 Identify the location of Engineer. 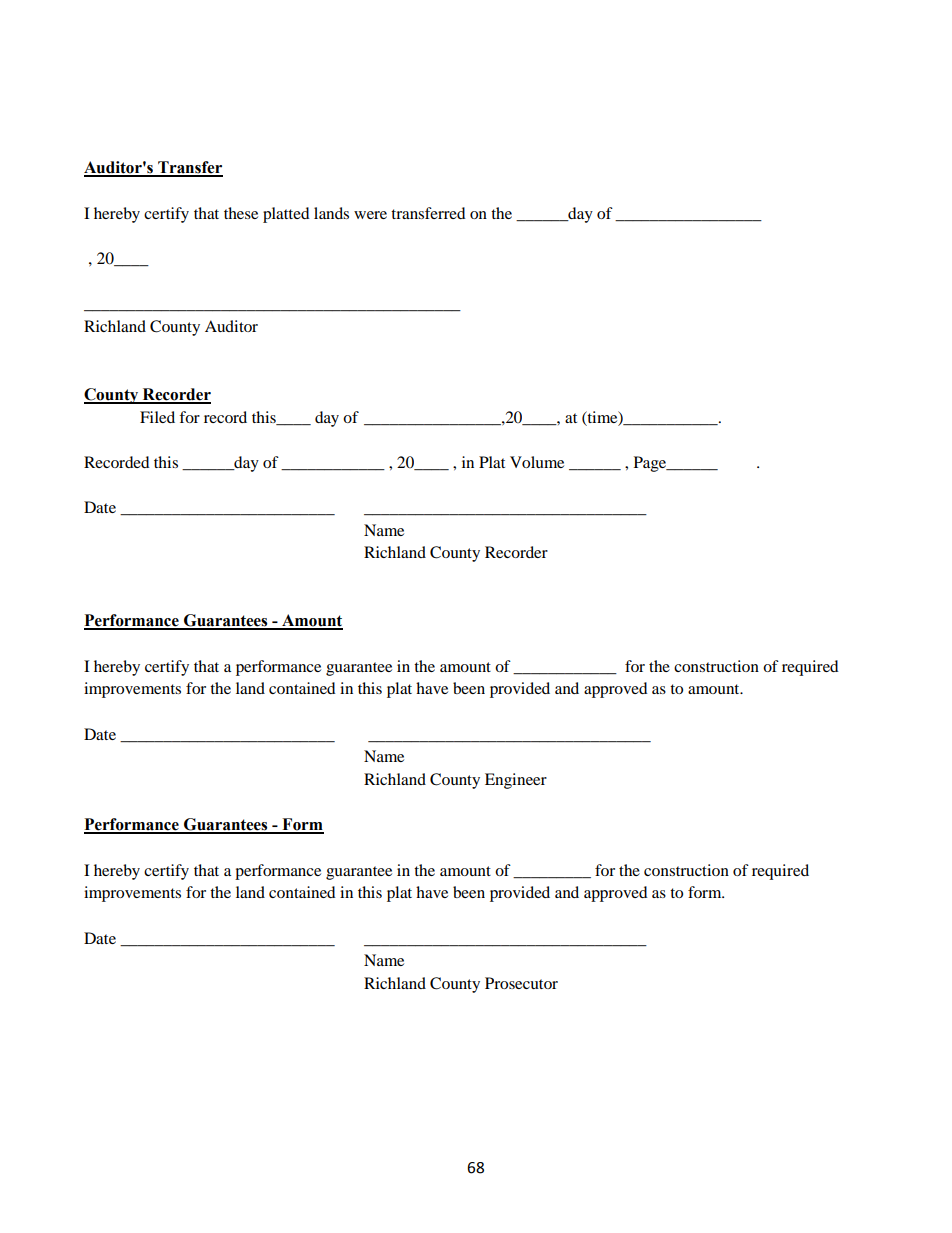
(516, 781).
